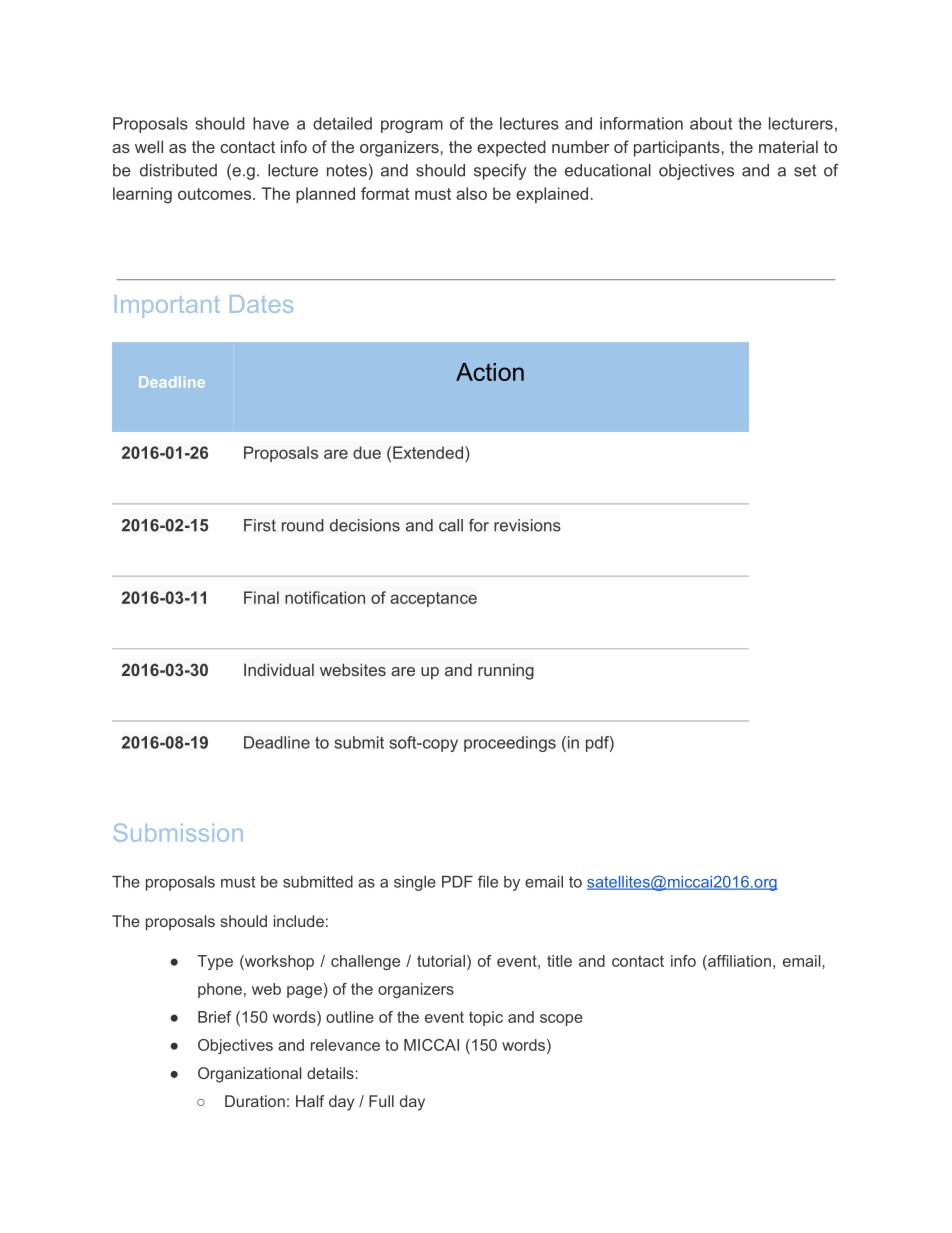 The image size is (952, 1233). Describe the element at coordinates (510, 744) in the image. I see `proceedings` at that location.
